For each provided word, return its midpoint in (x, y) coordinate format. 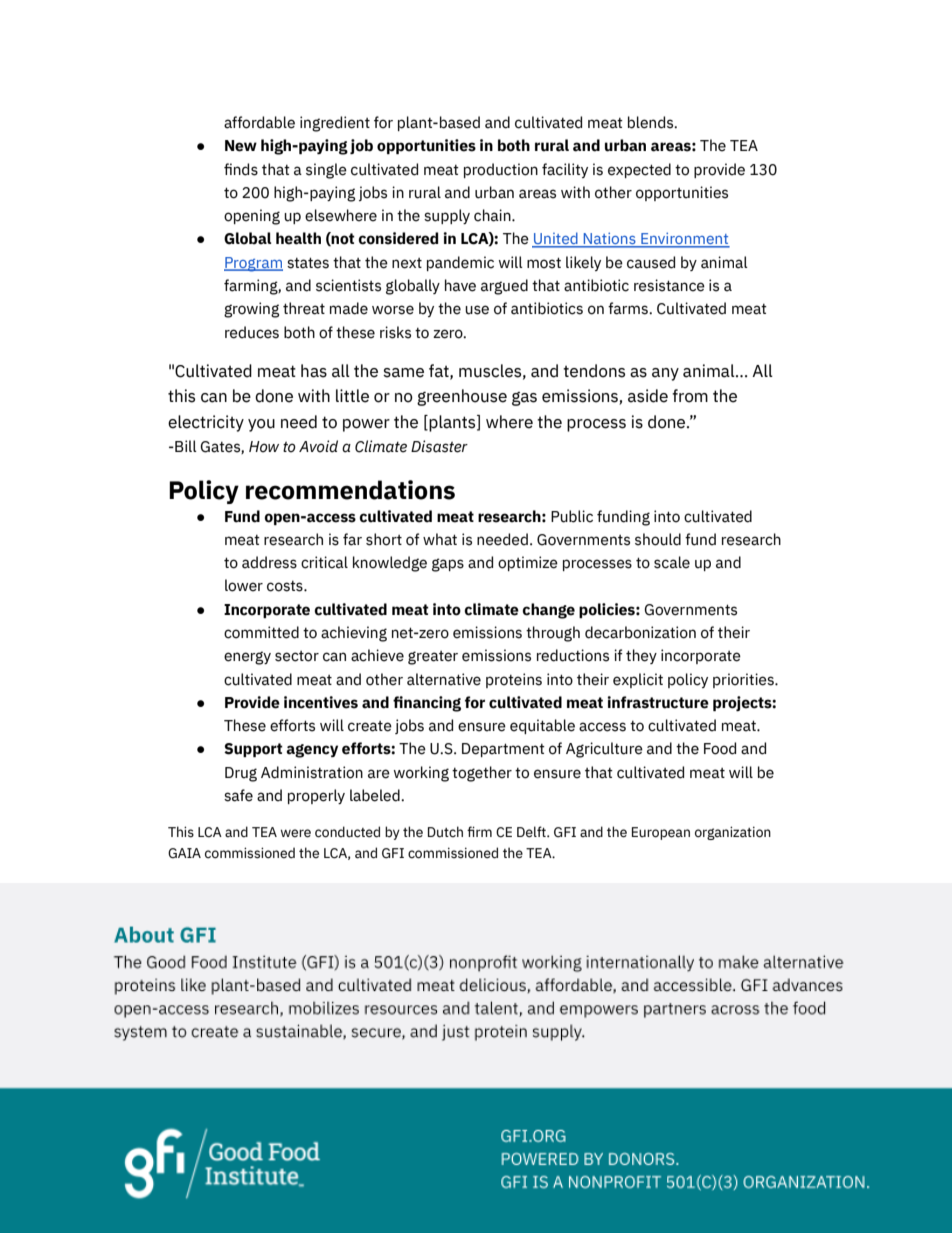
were (296, 833)
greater (433, 658)
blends (652, 122)
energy (247, 658)
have (460, 285)
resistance (669, 285)
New (241, 146)
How (264, 447)
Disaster (439, 446)
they (641, 656)
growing (251, 310)
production (501, 170)
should (658, 539)
